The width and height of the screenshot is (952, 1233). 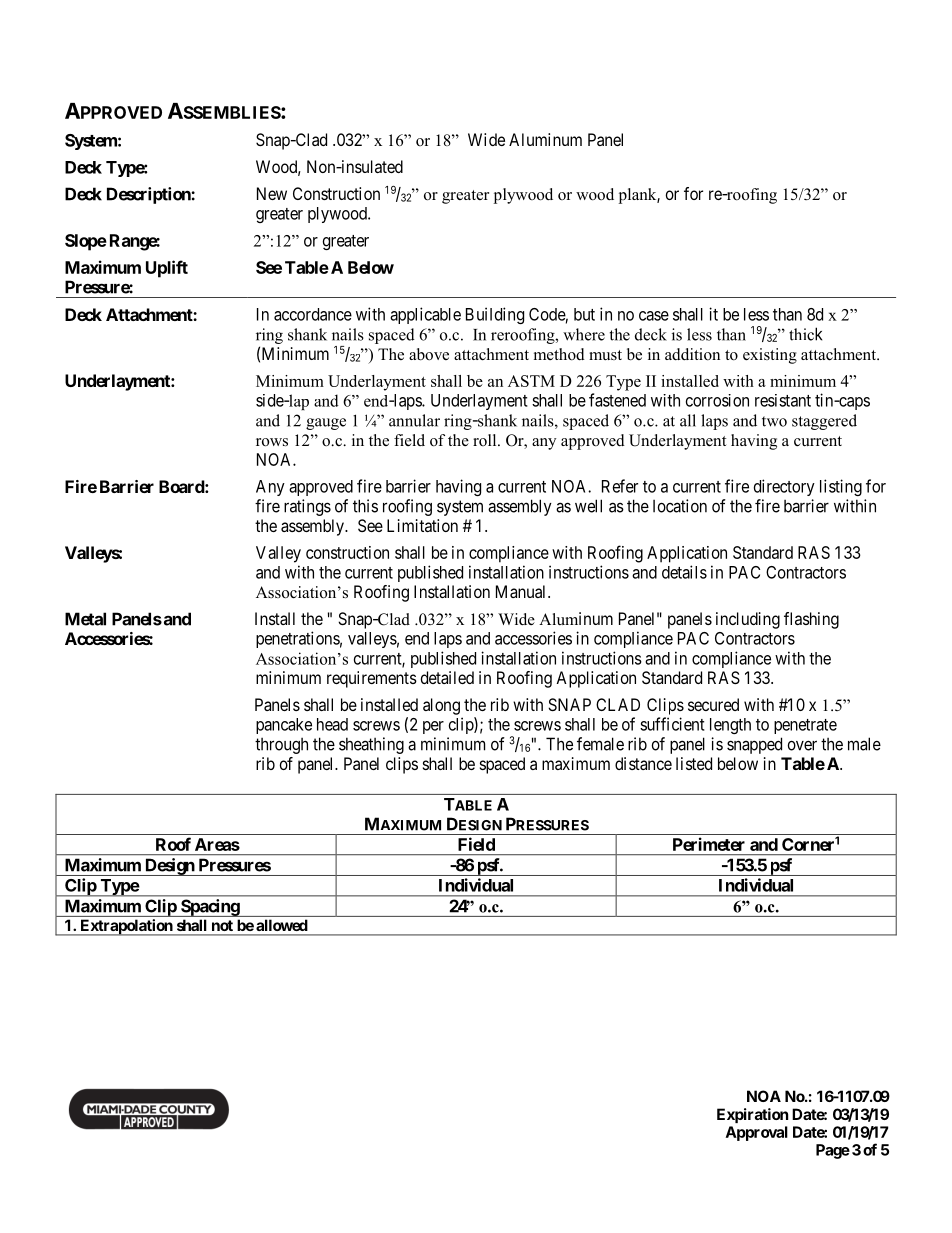 What do you see at coordinates (495, 315) in the screenshot?
I see `Building` at bounding box center [495, 315].
